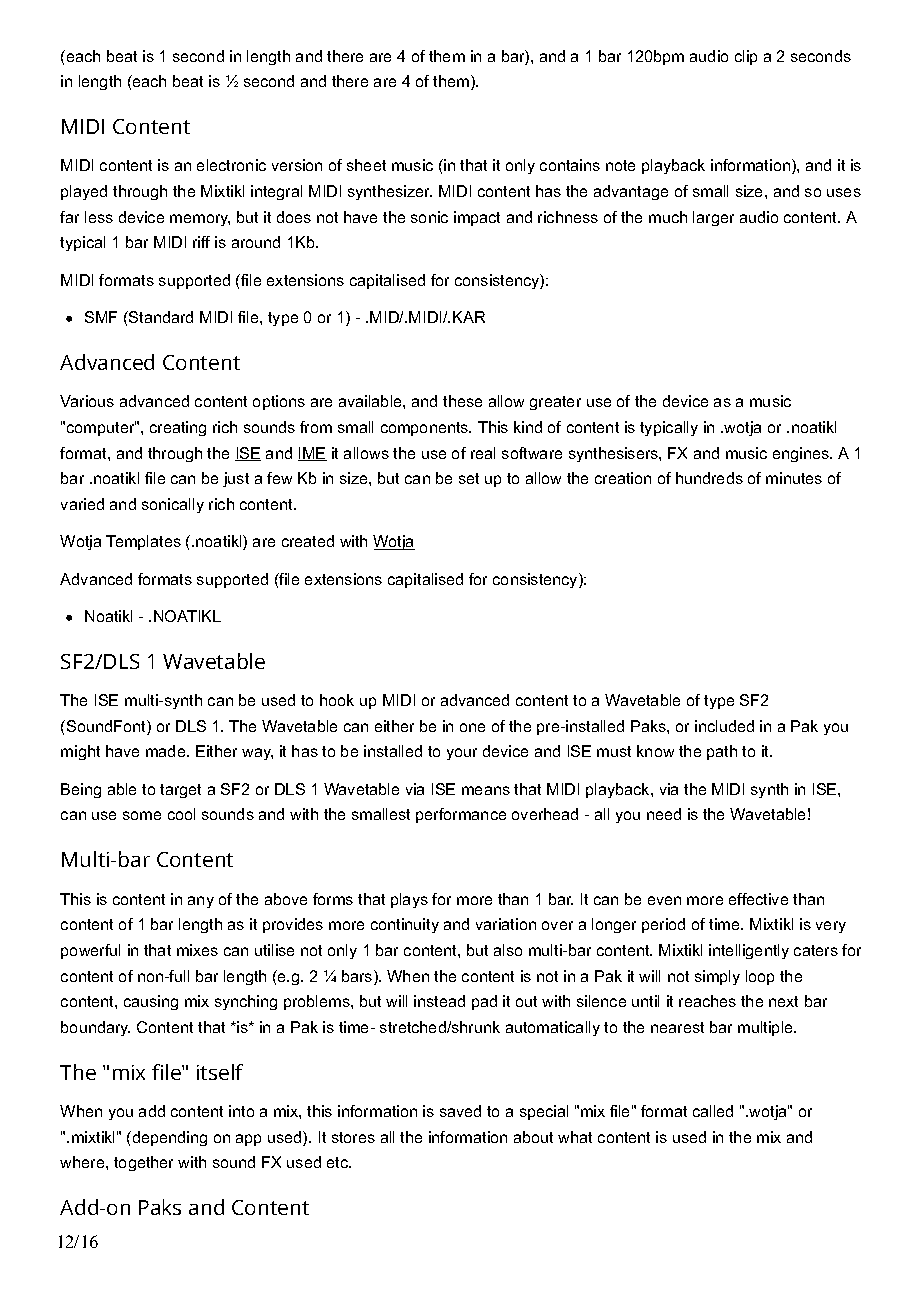 The width and height of the screenshot is (924, 1307). Describe the element at coordinates (231, 165) in the screenshot. I see `electronic` at that location.
